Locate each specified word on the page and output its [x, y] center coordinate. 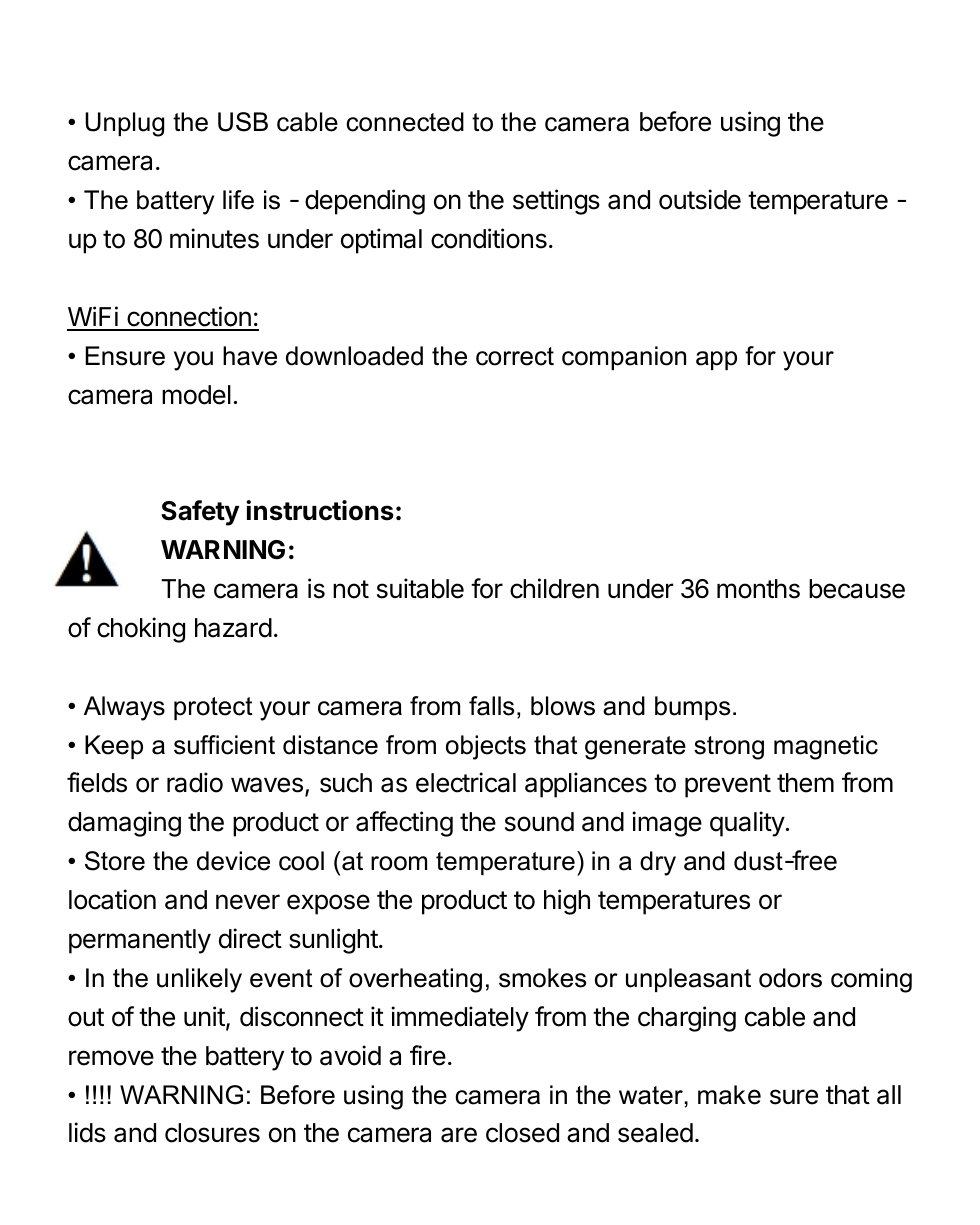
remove [111, 1058]
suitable [420, 588]
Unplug [124, 124]
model [196, 395]
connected [405, 122]
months [758, 589]
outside [700, 199]
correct [515, 356]
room [399, 863]
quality [747, 824]
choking [141, 630]
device [233, 861]
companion [624, 358]
